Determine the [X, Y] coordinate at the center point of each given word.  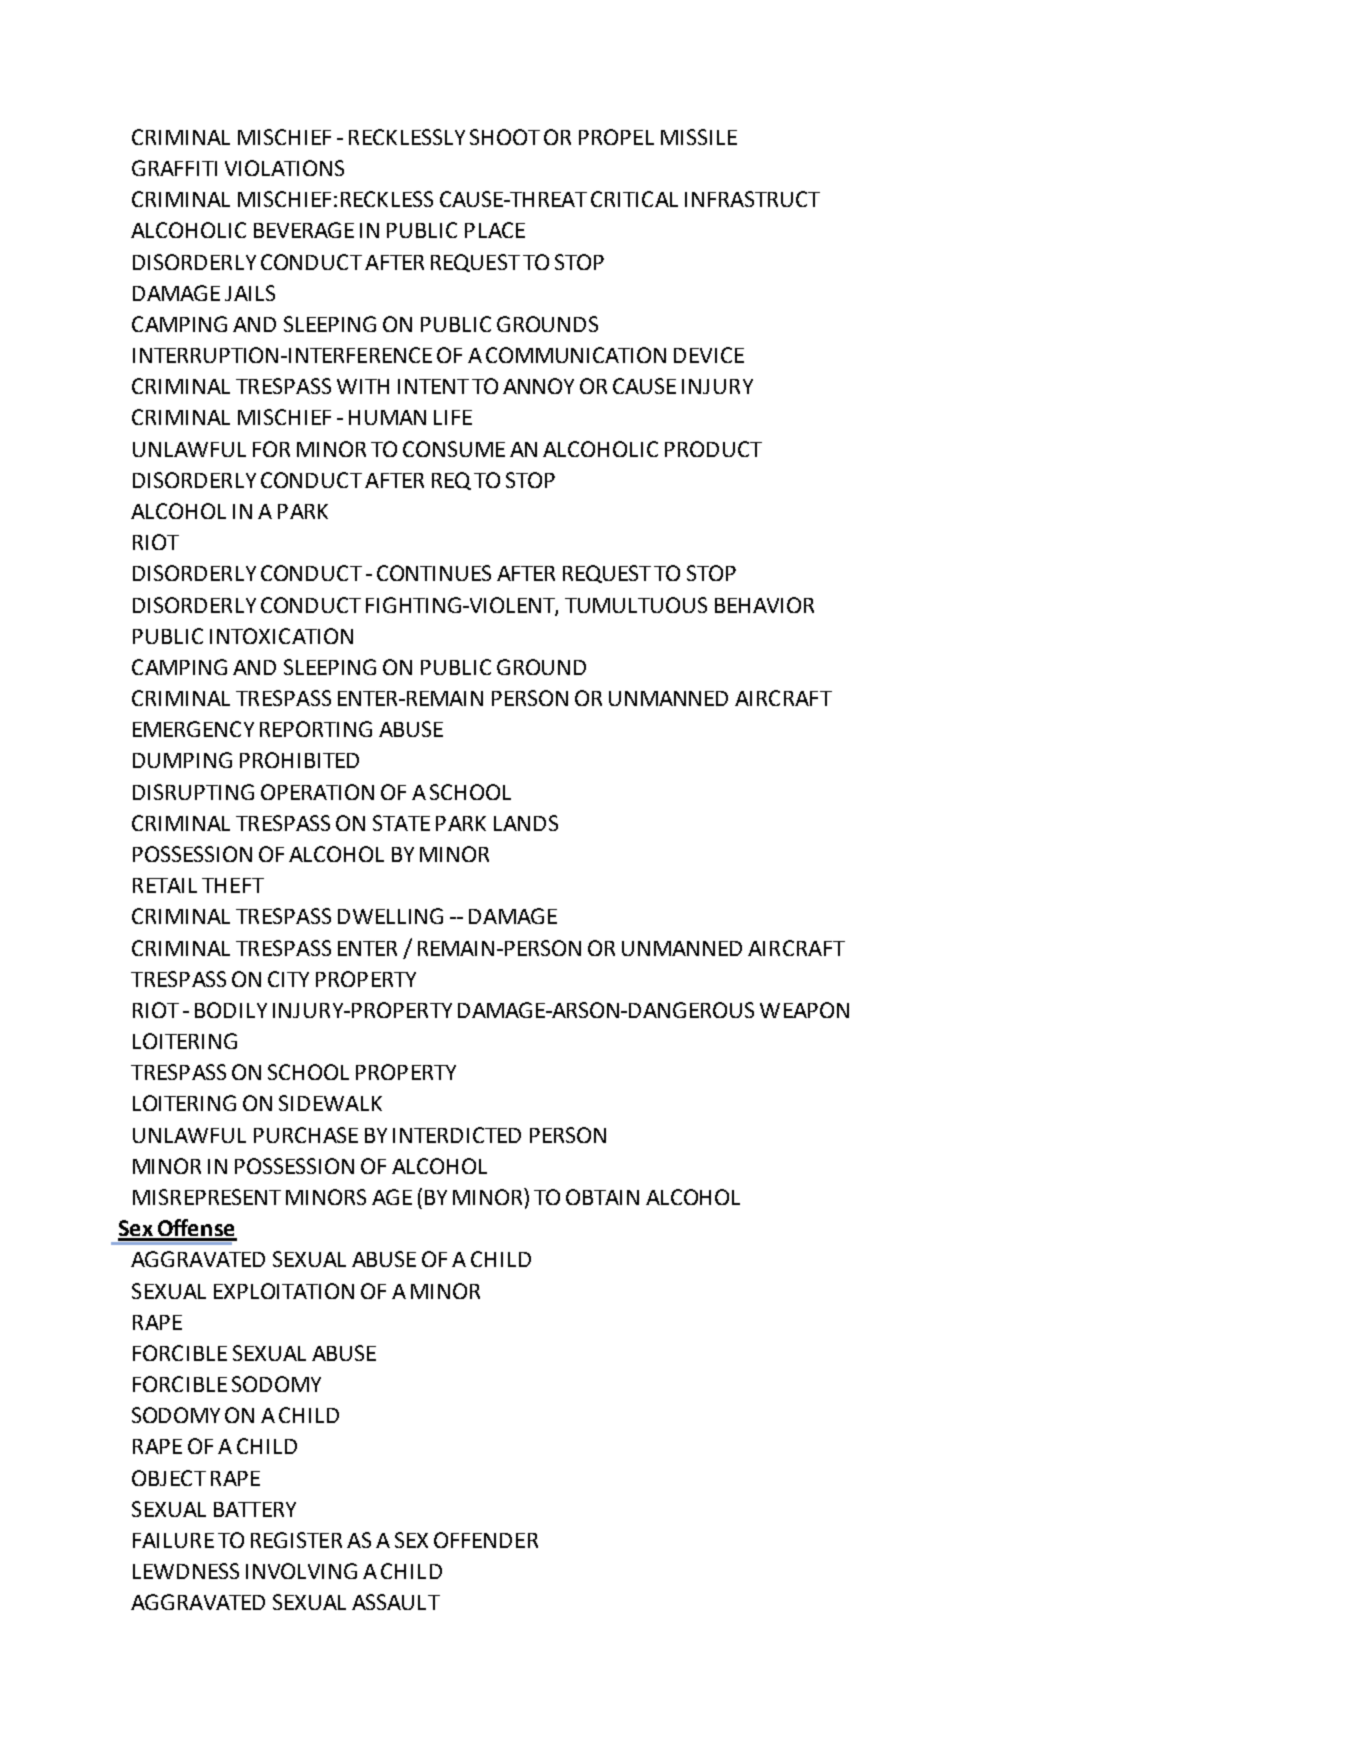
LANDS [526, 823]
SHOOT [505, 137]
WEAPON [804, 1010]
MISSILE [699, 137]
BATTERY [255, 1509]
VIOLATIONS [284, 168]
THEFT [233, 885]
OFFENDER [486, 1540]
